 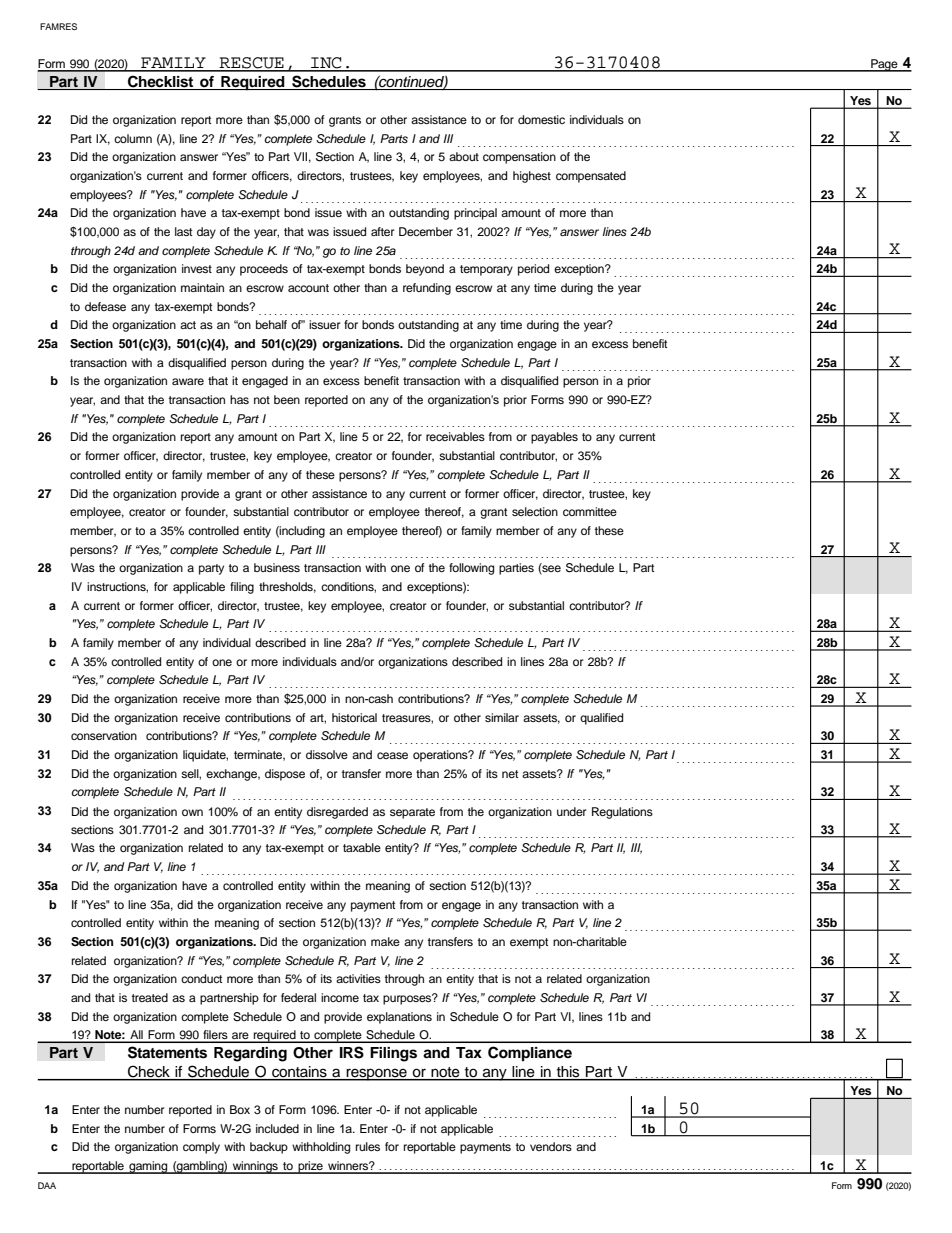 What do you see at coordinates (455, 436) in the screenshot?
I see `receivables` at bounding box center [455, 436].
